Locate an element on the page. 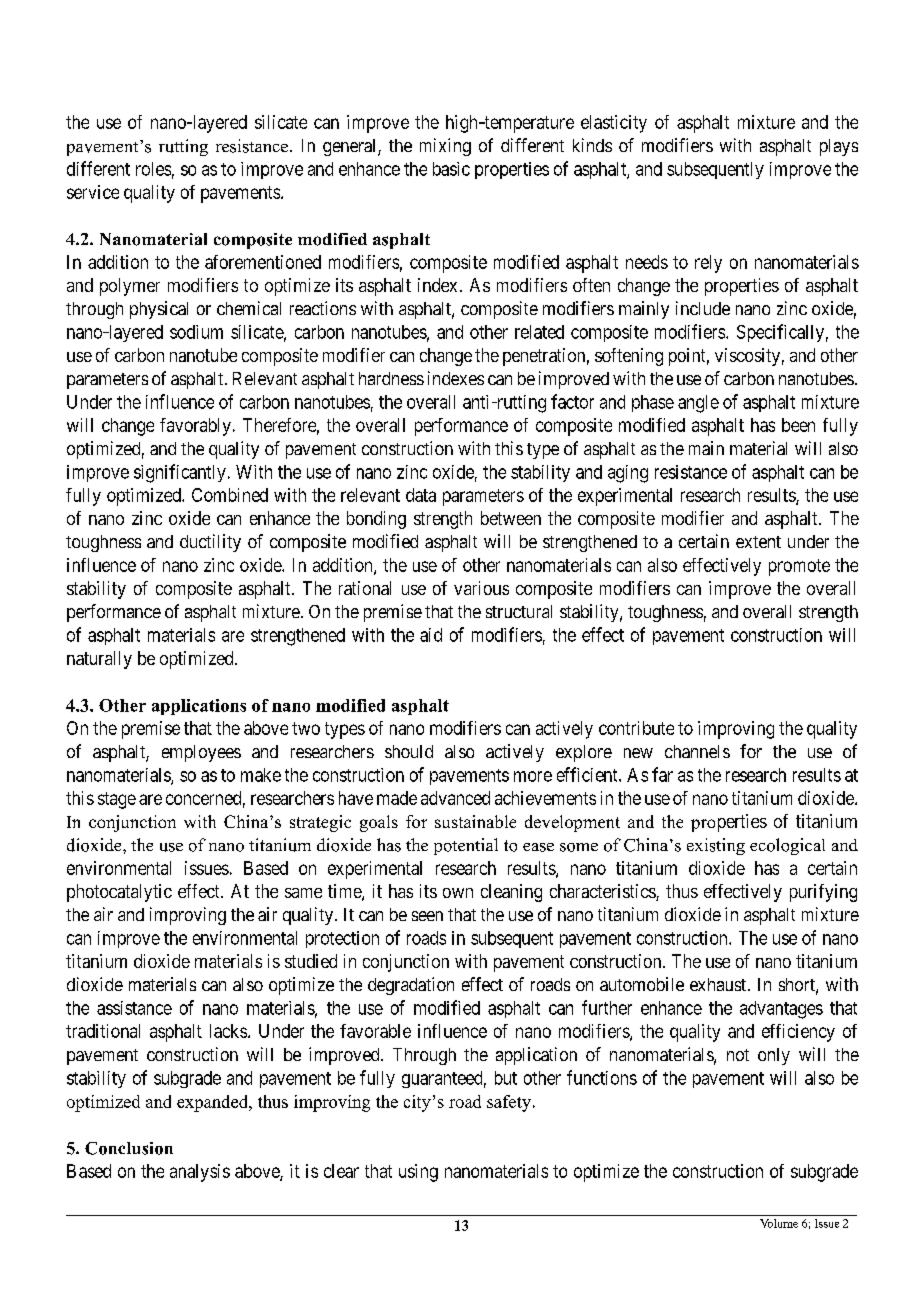 The height and width of the image is (1308, 924). extent is located at coordinates (758, 542).
